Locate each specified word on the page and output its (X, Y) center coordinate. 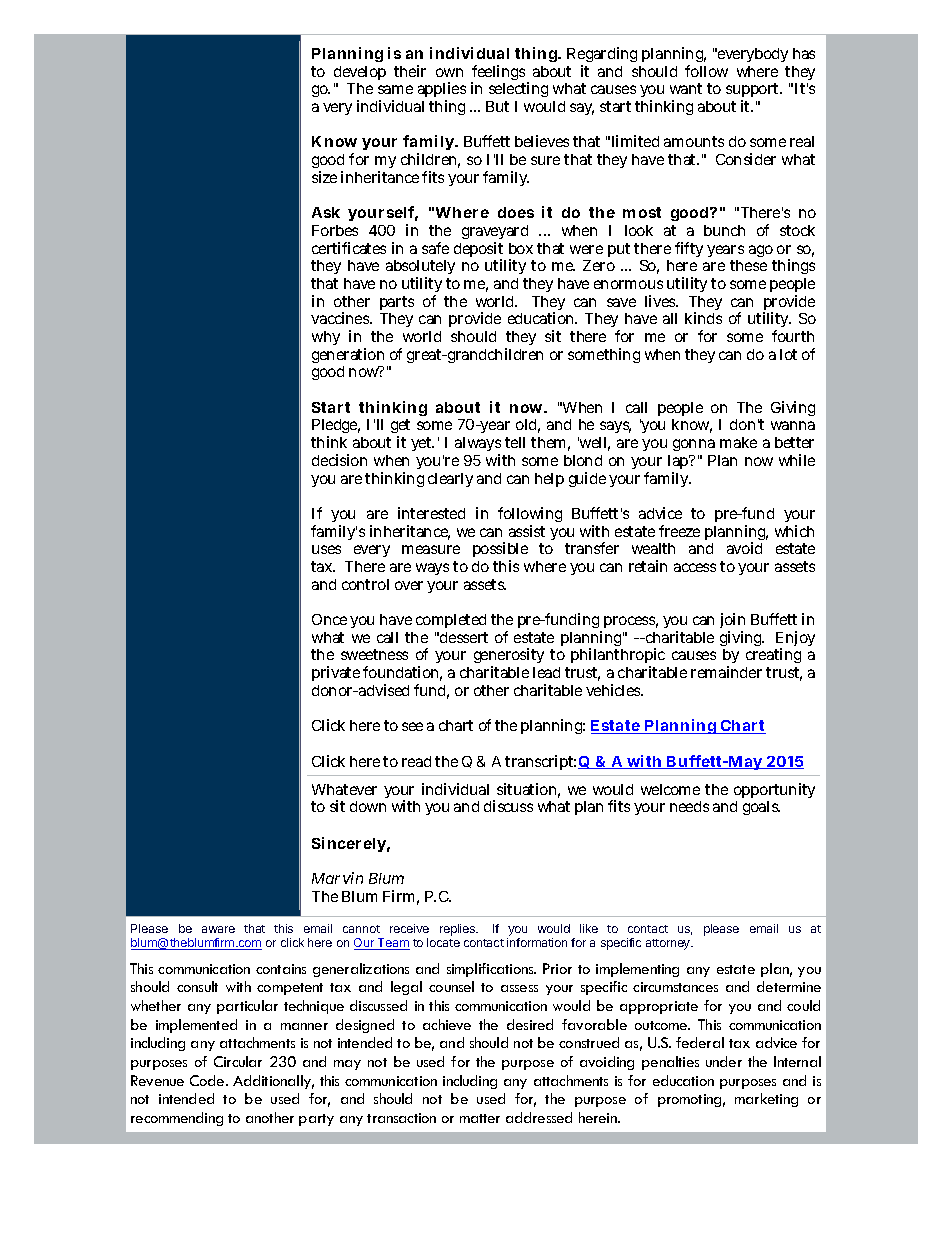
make (738, 442)
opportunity (774, 790)
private (336, 673)
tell (515, 442)
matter (480, 1118)
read (416, 761)
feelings (499, 74)
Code (208, 1080)
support (754, 92)
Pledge (336, 428)
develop (360, 73)
